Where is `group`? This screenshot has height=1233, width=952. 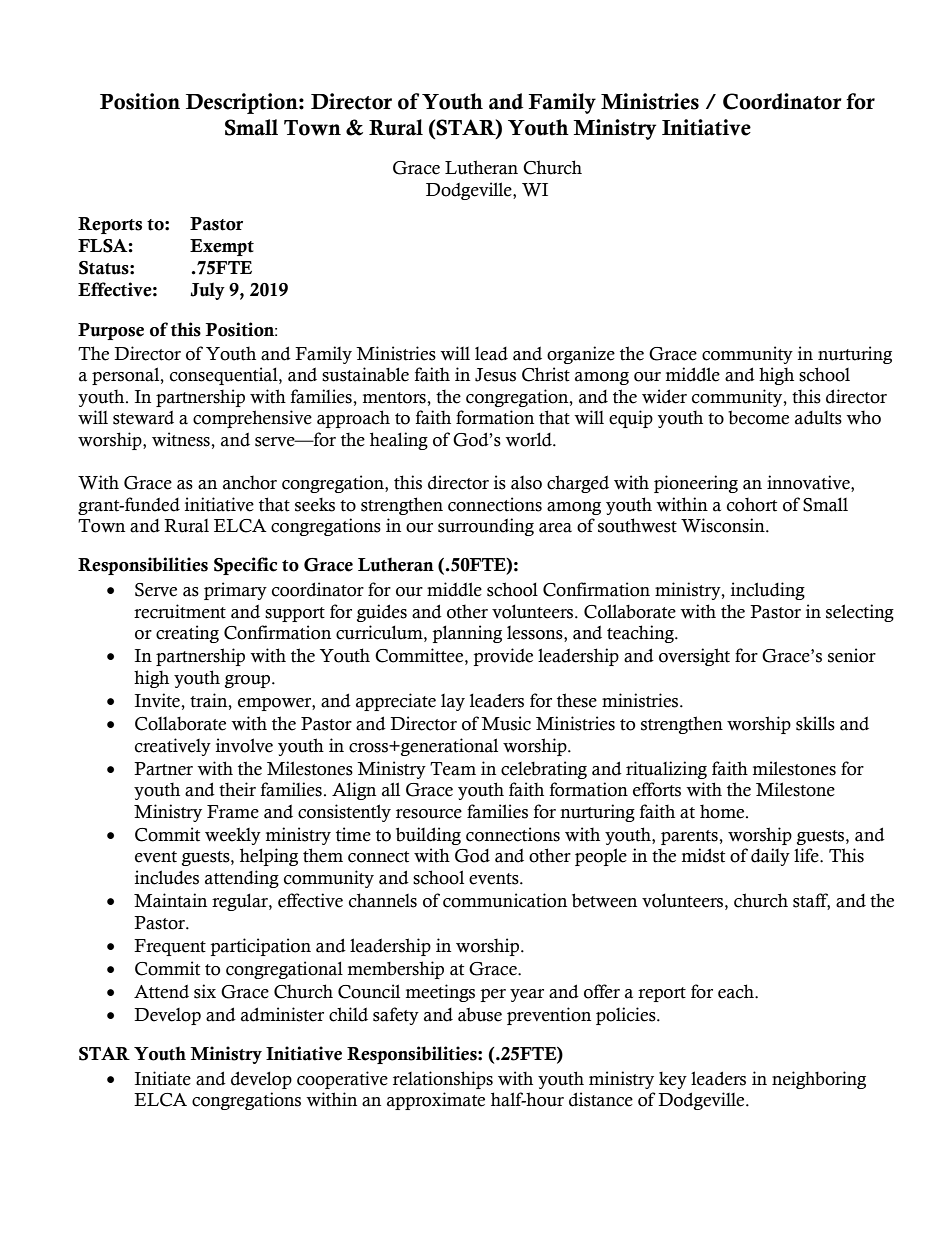
group is located at coordinates (249, 681).
